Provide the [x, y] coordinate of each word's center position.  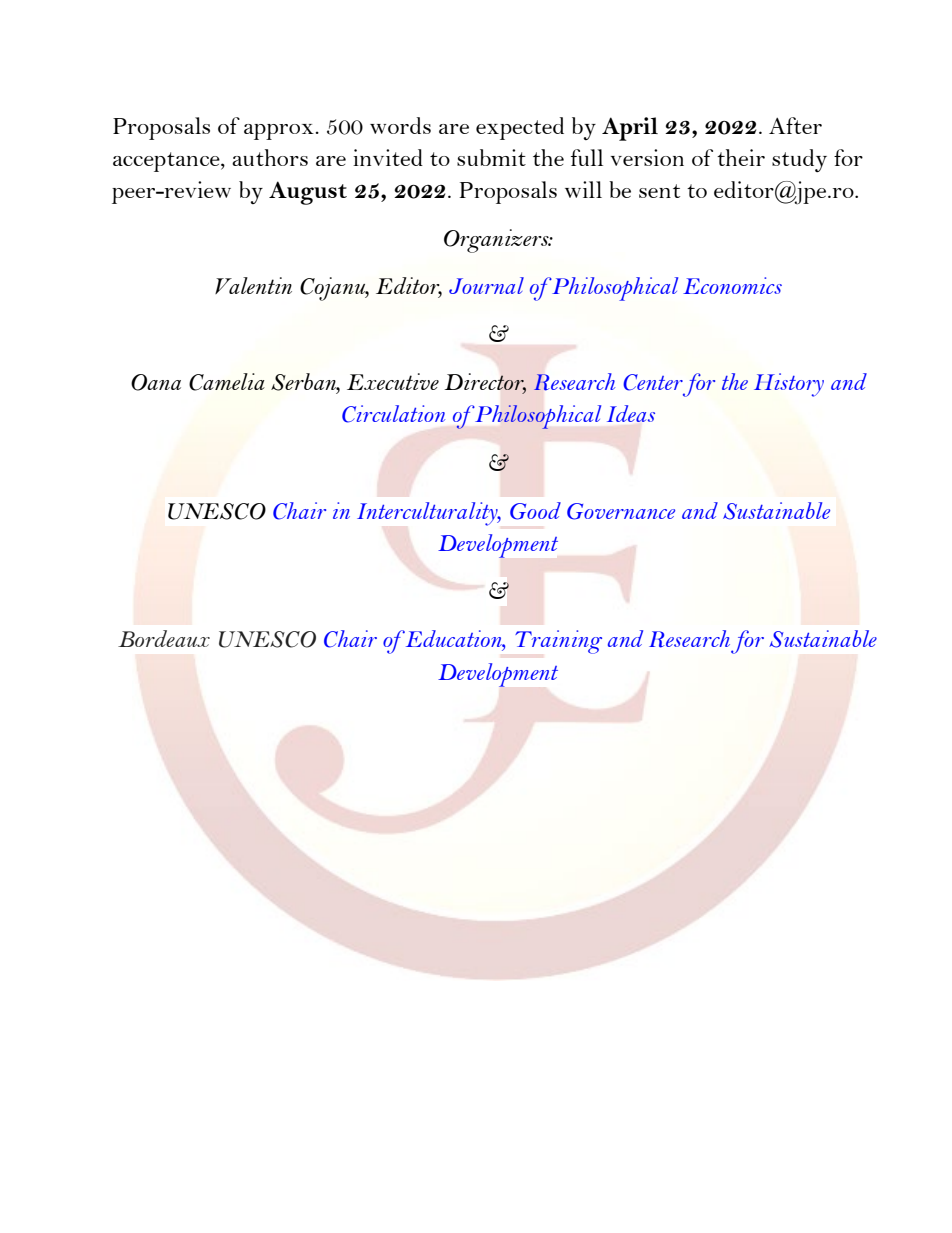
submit [491, 157]
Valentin [253, 285]
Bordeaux [164, 638]
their [741, 157]
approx [279, 132]
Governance [621, 511]
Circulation [393, 414]
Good [535, 511]
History [789, 385]
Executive [393, 381]
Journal [486, 285]
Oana [156, 382]
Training [558, 642]
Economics [732, 285]
